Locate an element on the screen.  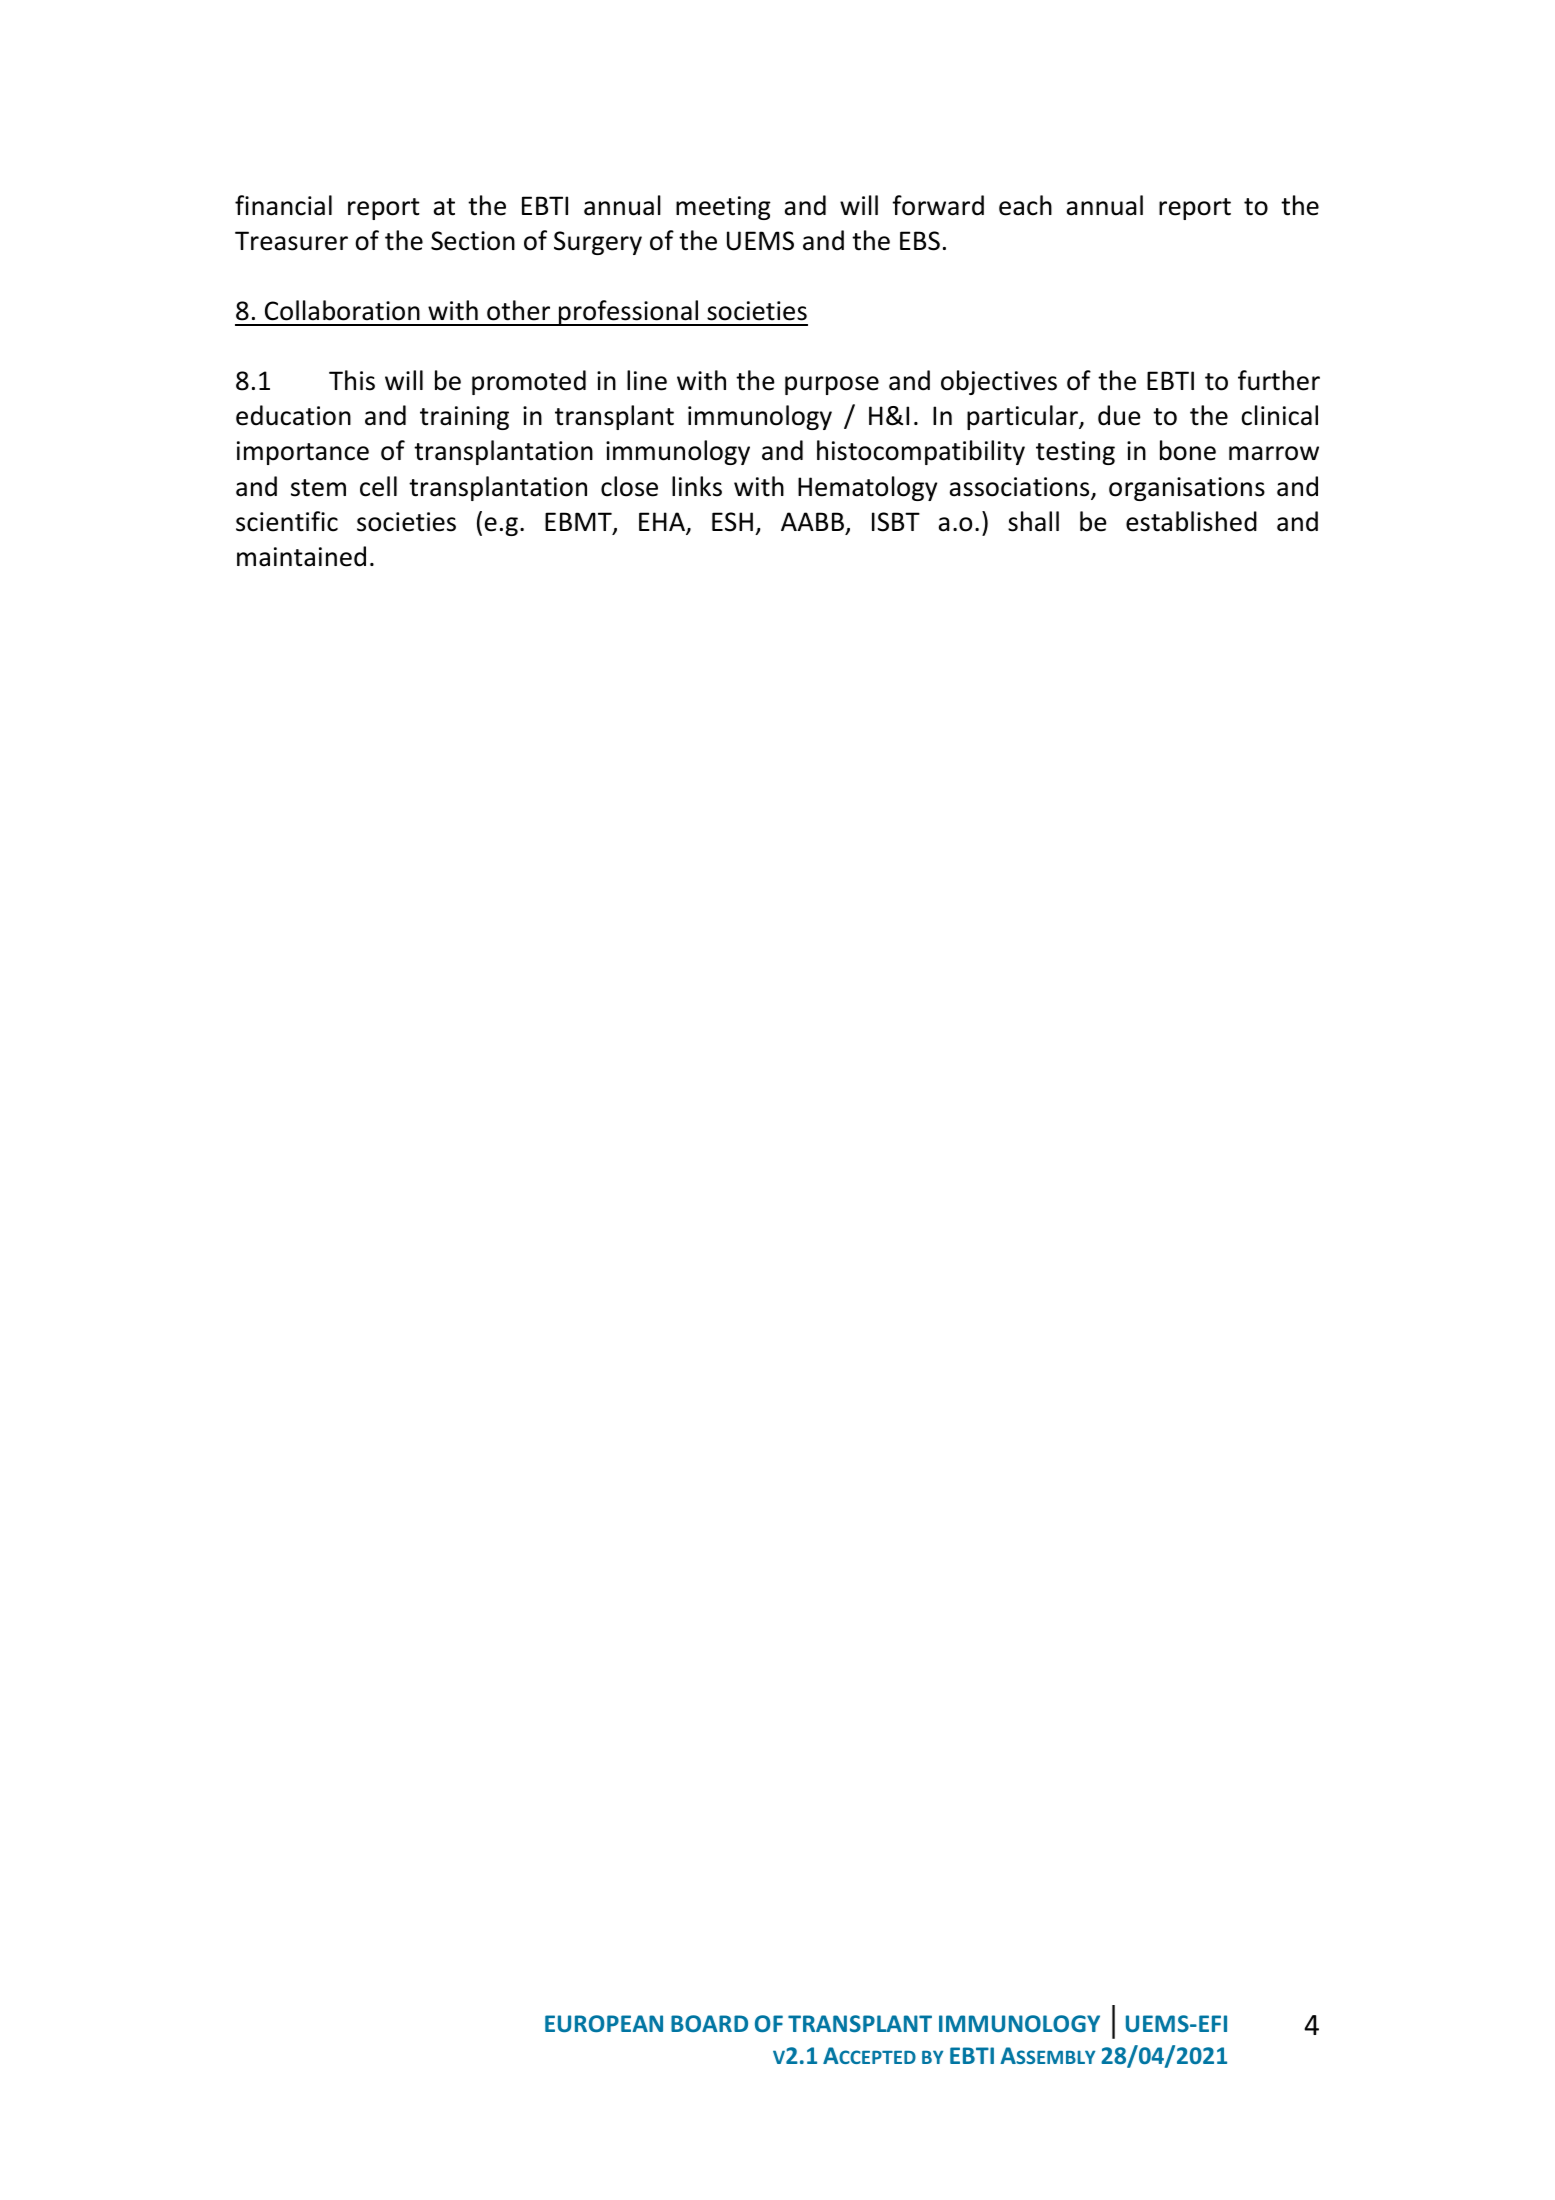
shall is located at coordinates (1033, 521).
